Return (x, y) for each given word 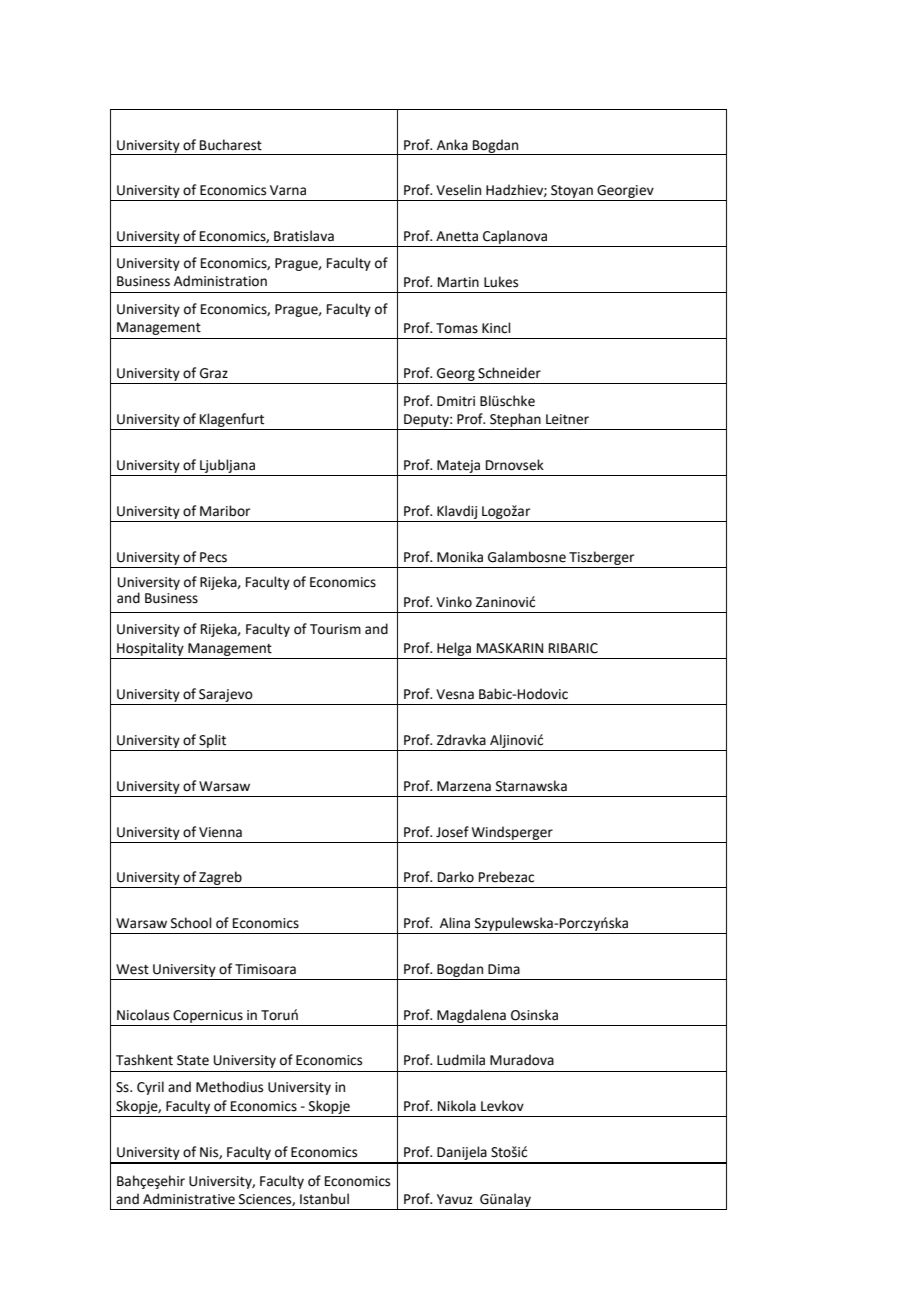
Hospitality (150, 649)
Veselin (458, 190)
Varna (288, 190)
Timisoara (265, 969)
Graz (214, 373)
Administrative (189, 1199)
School (191, 923)
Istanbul (324, 1199)
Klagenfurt (232, 420)
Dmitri (456, 401)
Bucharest (231, 145)
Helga (454, 649)
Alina (455, 923)
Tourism (335, 629)
